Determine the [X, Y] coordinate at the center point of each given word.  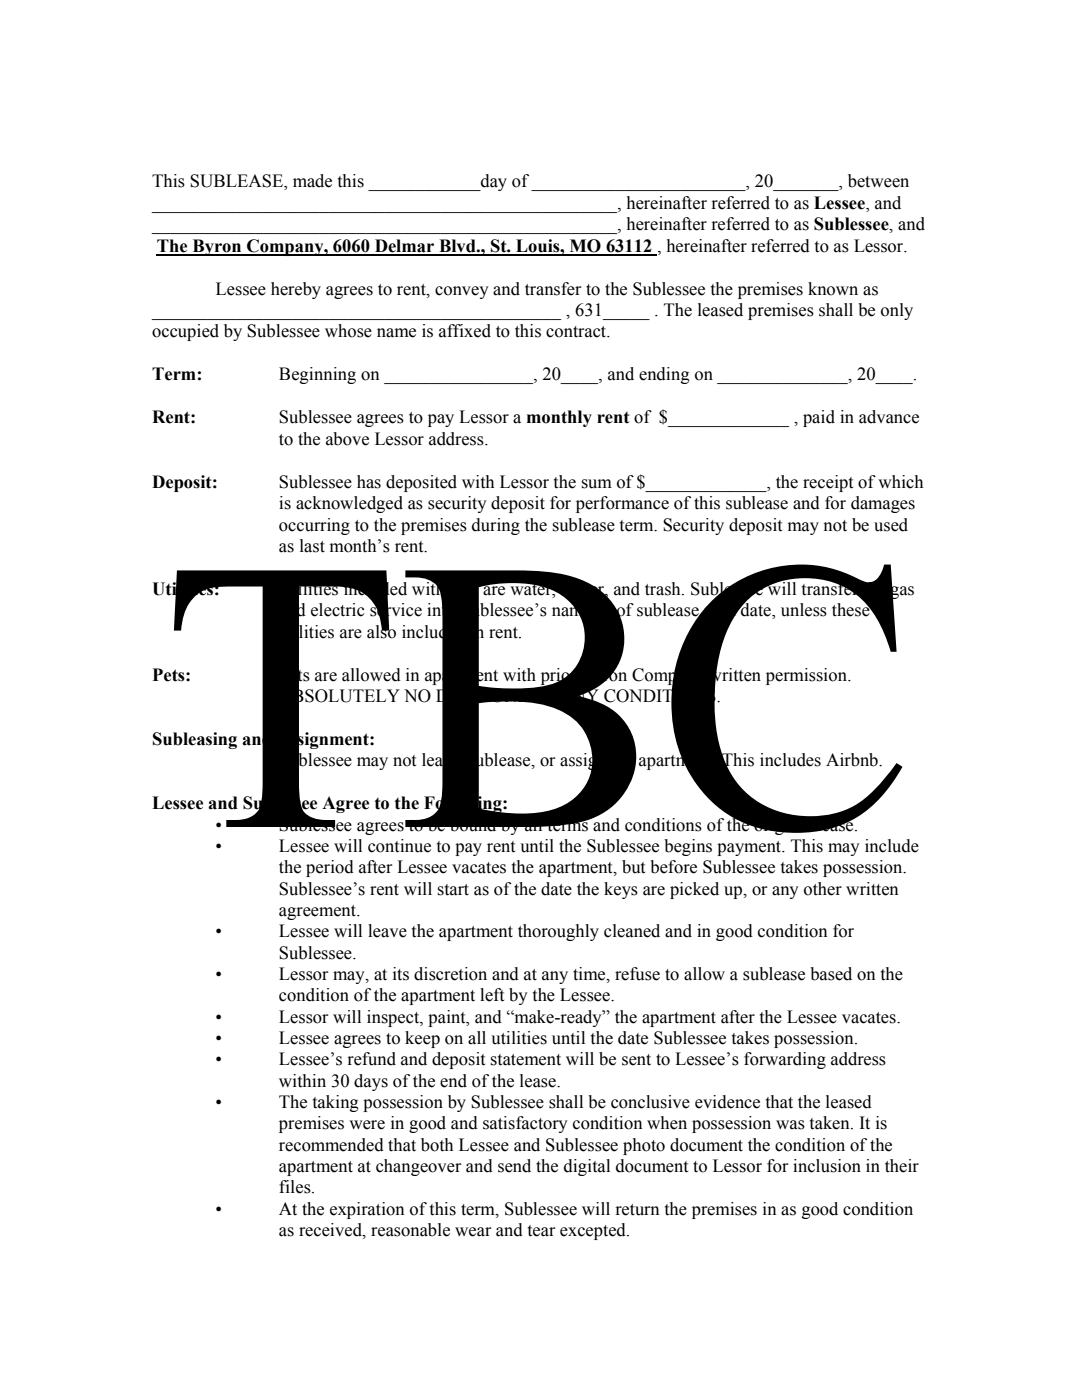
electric [338, 610]
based [831, 974]
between [878, 181]
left [492, 995]
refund [371, 1059]
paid [819, 418]
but [633, 867]
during [496, 526]
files [296, 1187]
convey [461, 292]
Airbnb [853, 760]
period [330, 868]
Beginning [317, 375]
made [312, 181]
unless [804, 610]
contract [577, 332]
